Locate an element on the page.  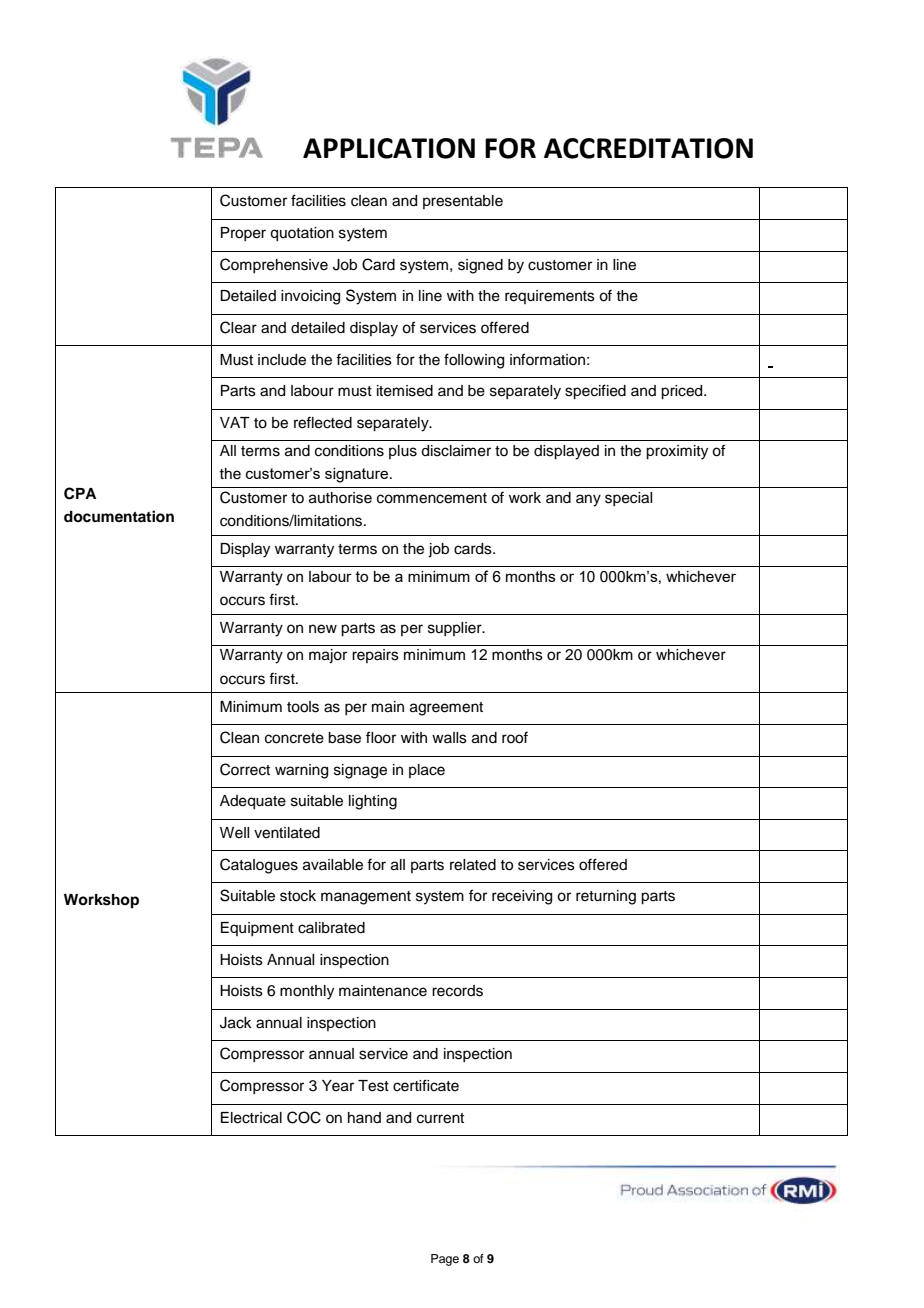
authorise is located at coordinates (340, 498).
